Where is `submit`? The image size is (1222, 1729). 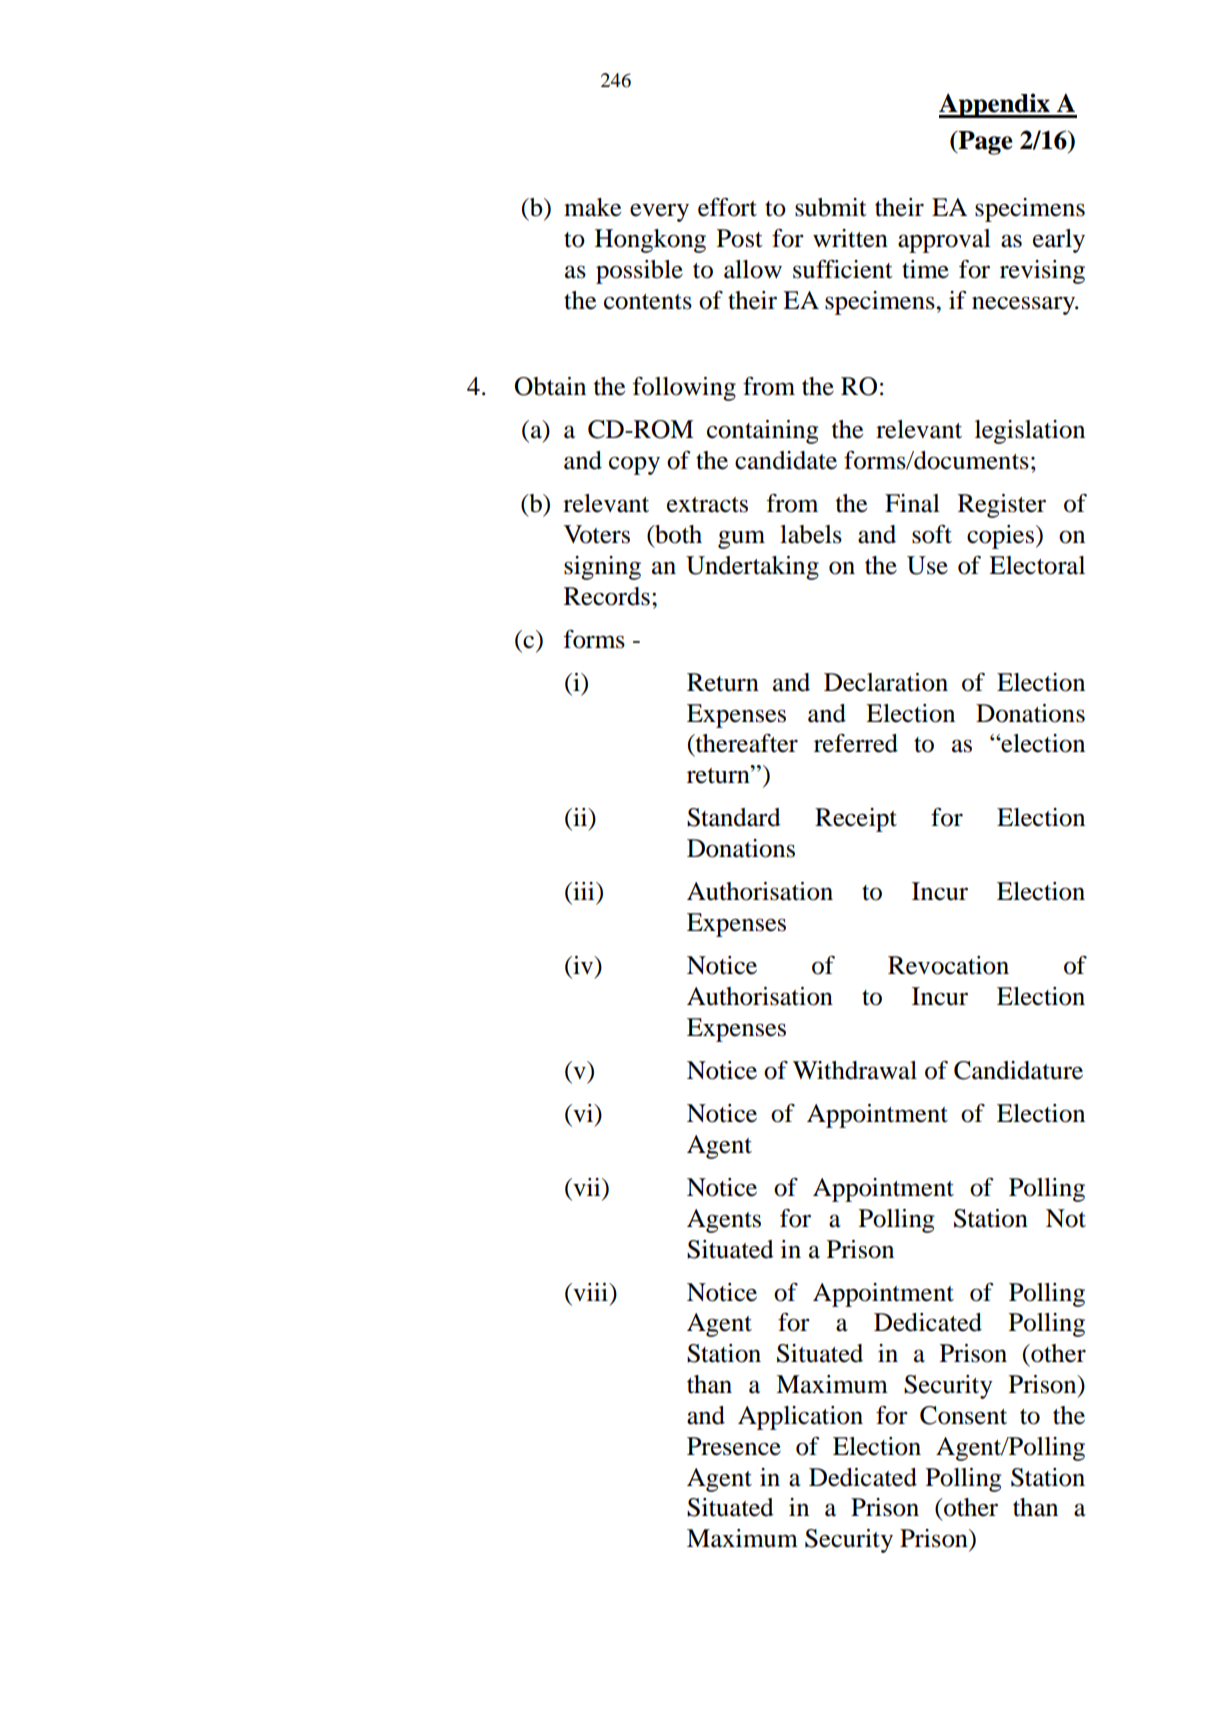
submit is located at coordinates (831, 207).
